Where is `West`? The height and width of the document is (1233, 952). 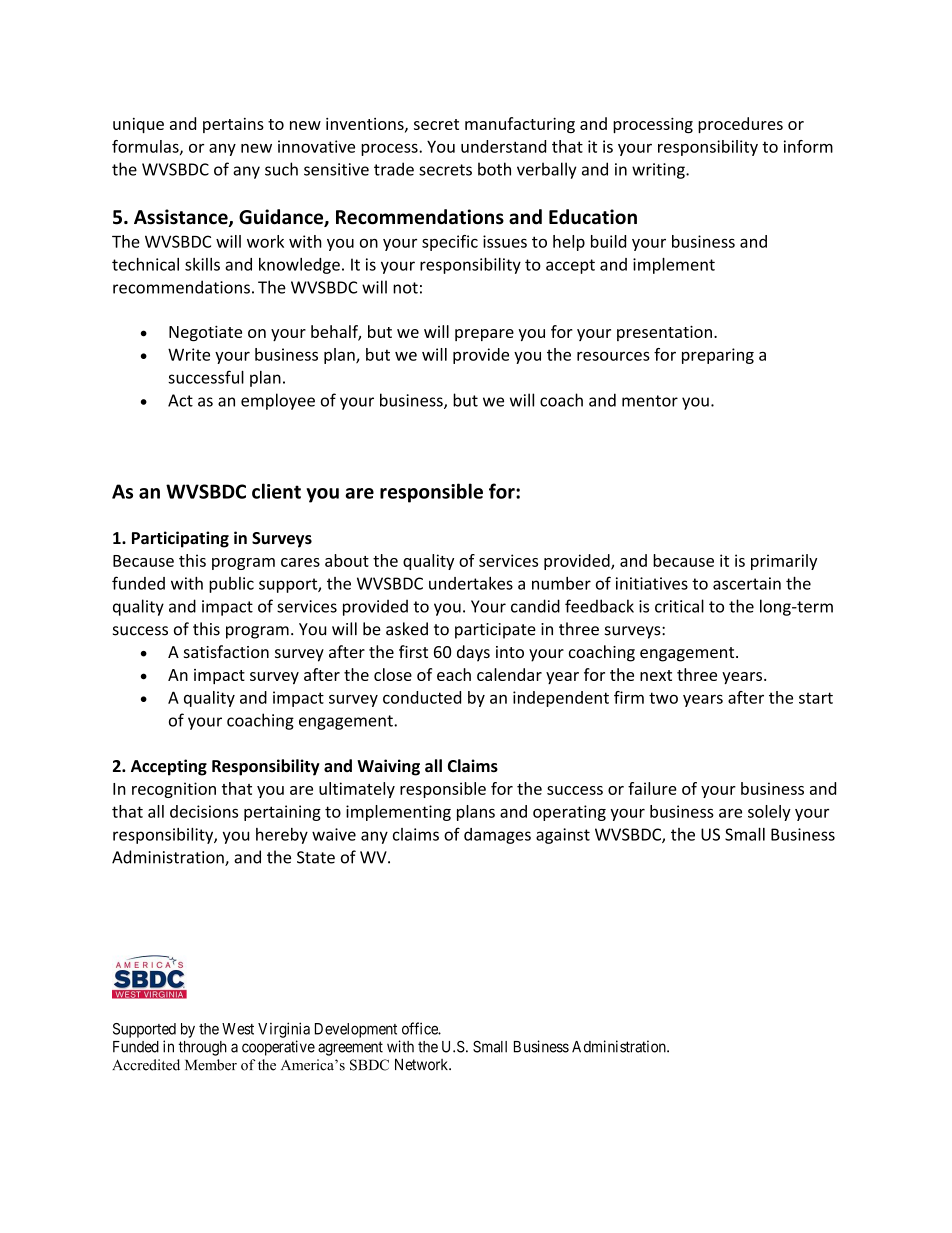
West is located at coordinates (238, 1029).
